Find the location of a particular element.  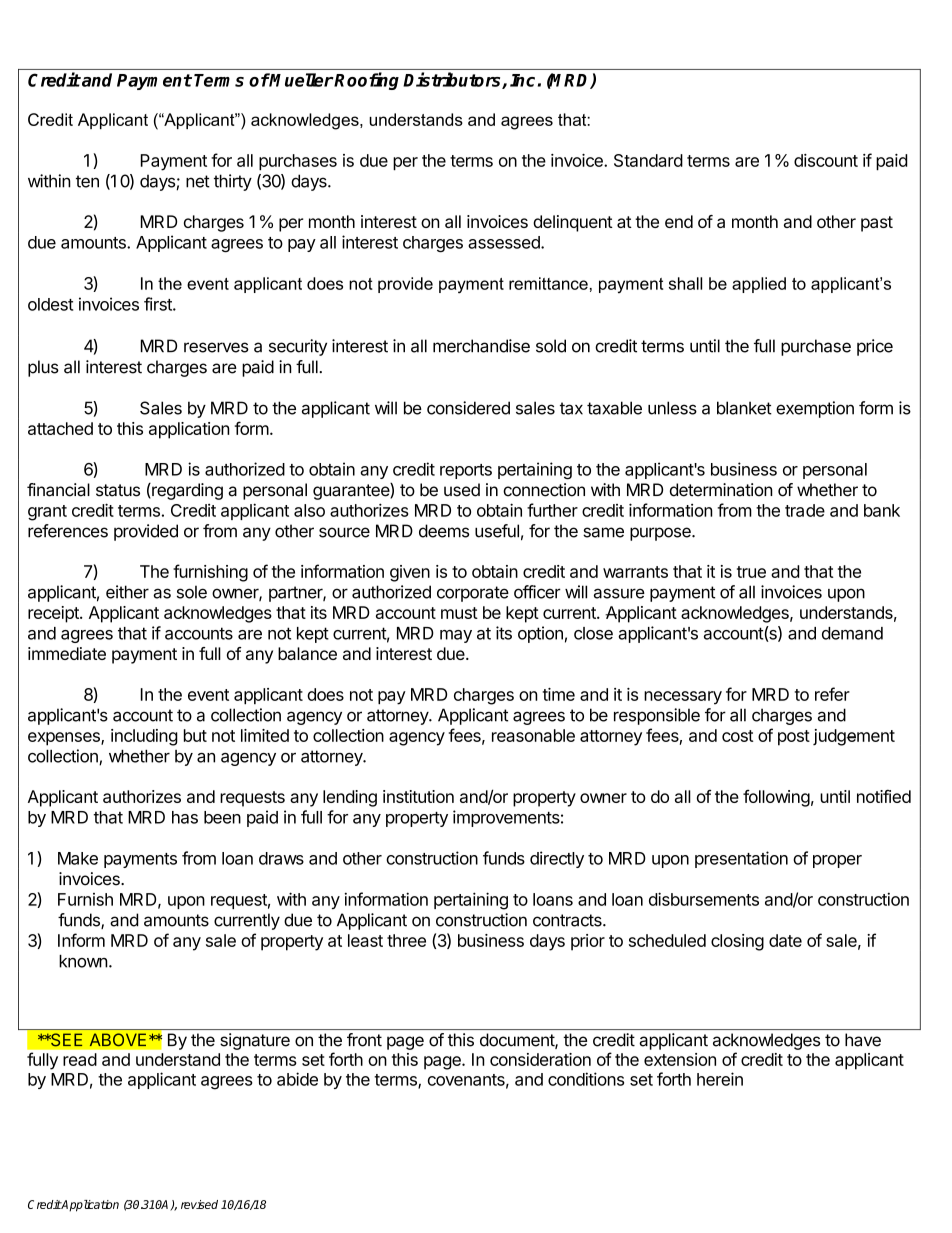

date is located at coordinates (785, 940).
